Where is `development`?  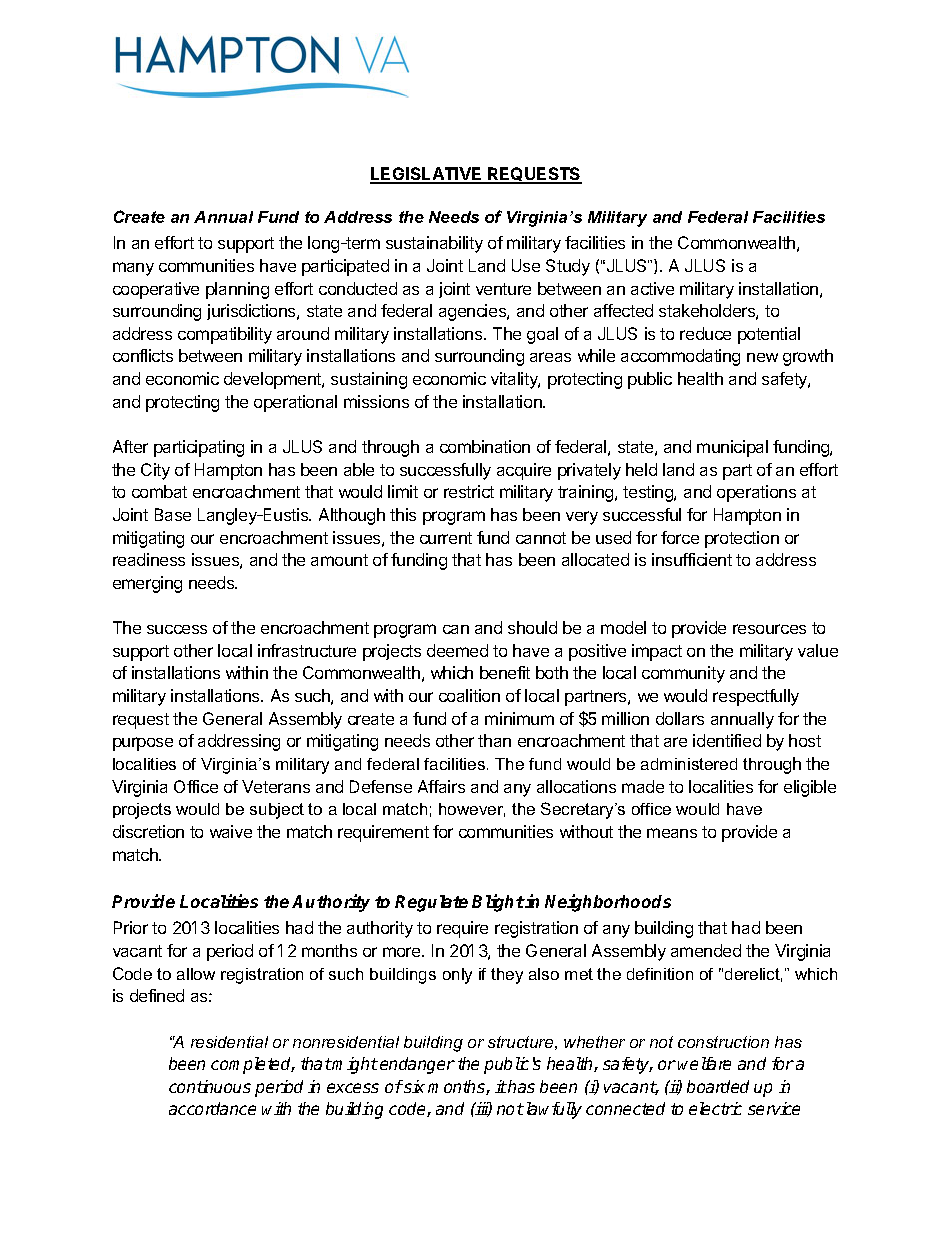 development is located at coordinates (273, 380).
